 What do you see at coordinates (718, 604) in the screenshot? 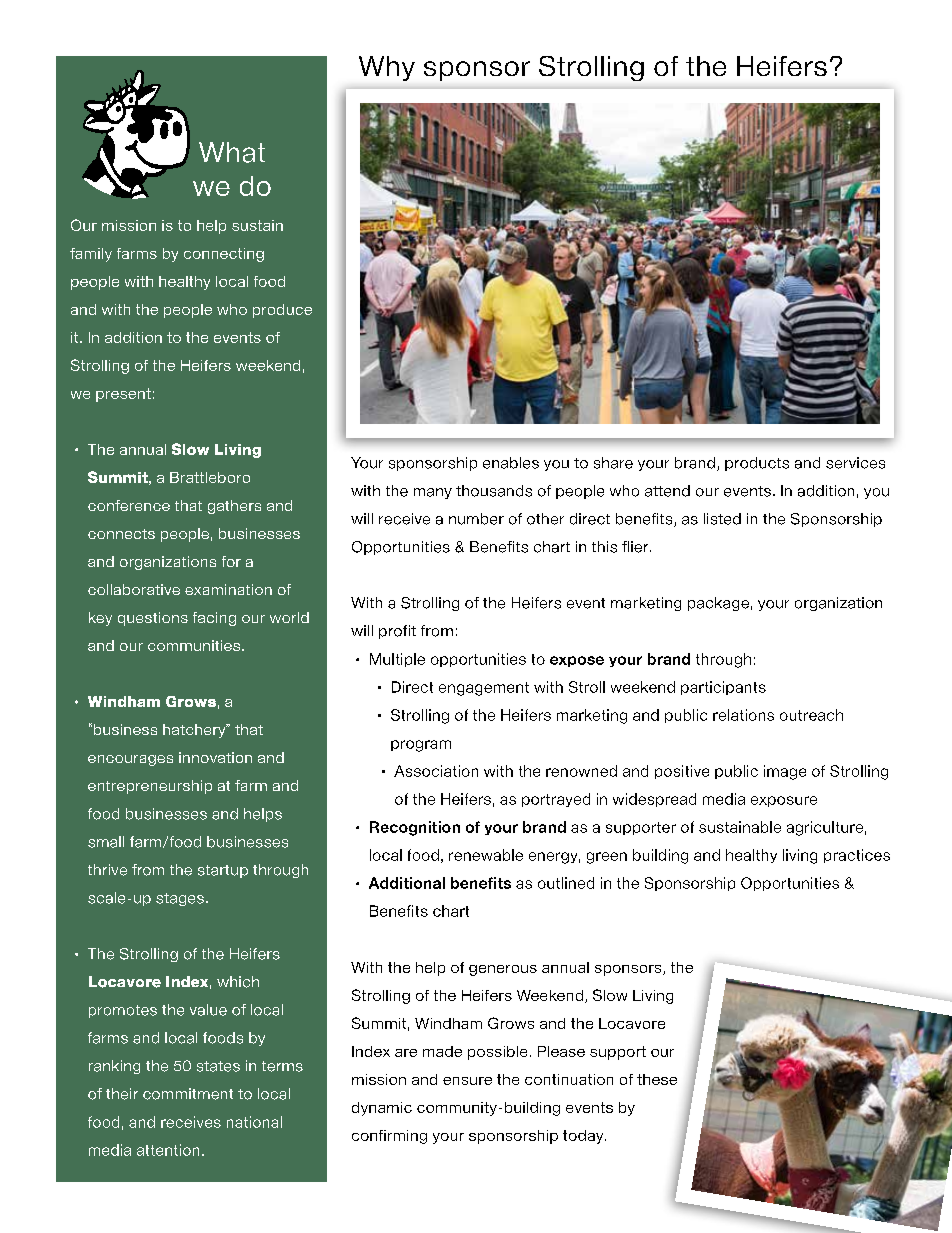
I see `package` at bounding box center [718, 604].
